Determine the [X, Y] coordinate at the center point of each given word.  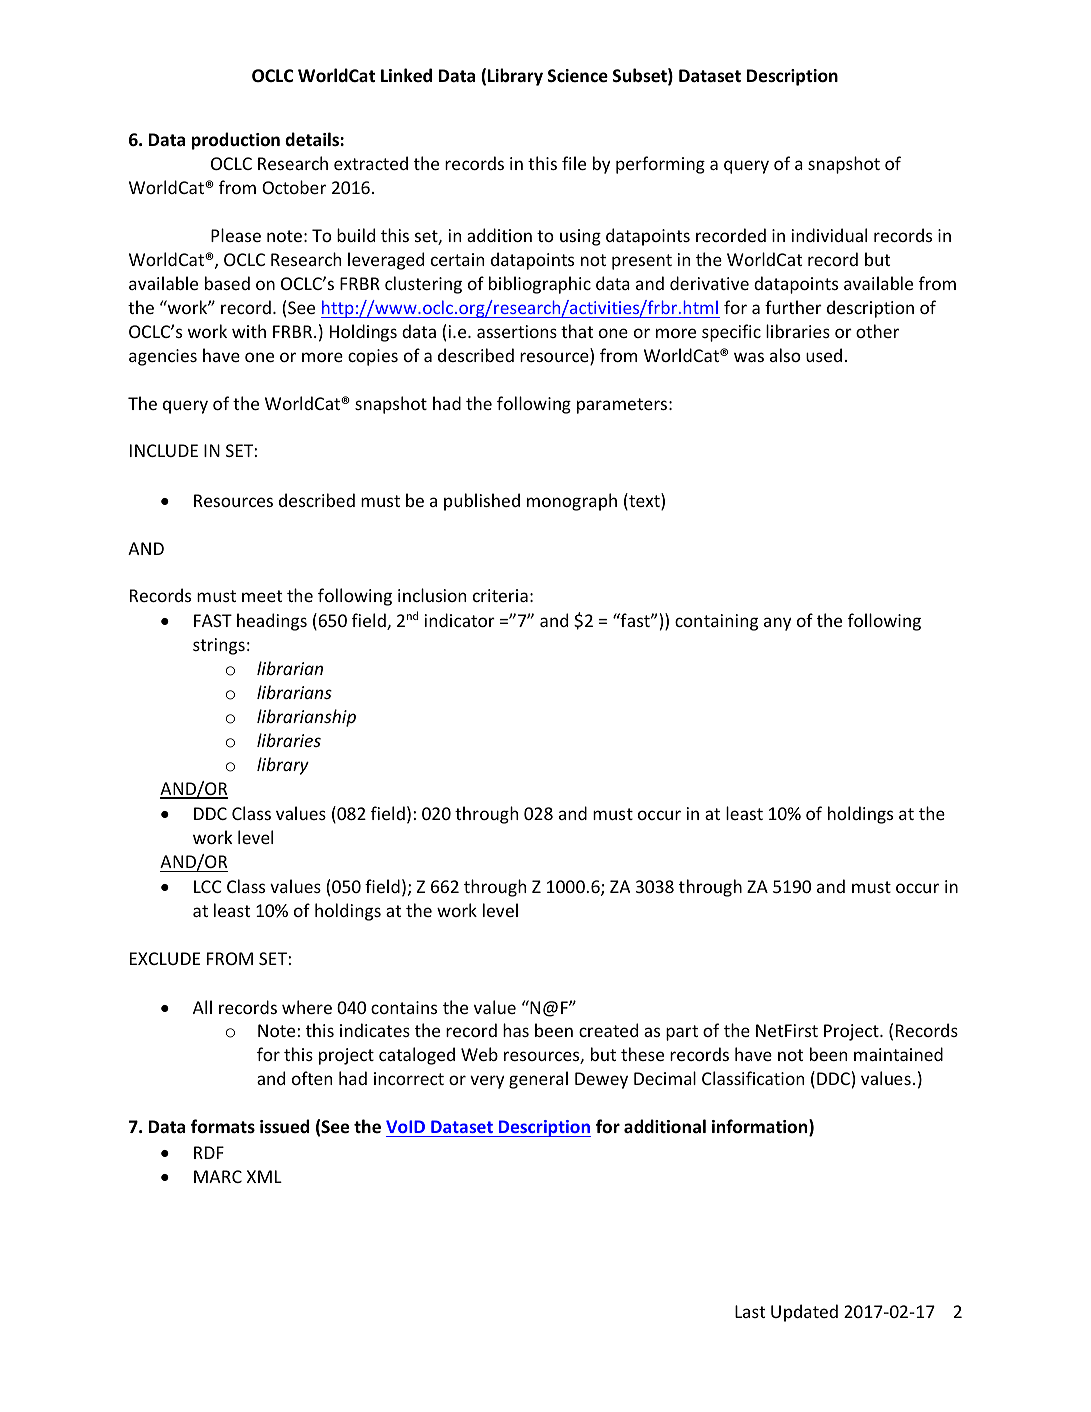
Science [578, 76]
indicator [460, 620]
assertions [517, 331]
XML [264, 1176]
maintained [898, 1054]
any [778, 624]
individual [829, 235]
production [236, 141]
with [249, 331]
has [516, 1030]
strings [219, 646]
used [824, 355]
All [202, 1007]
